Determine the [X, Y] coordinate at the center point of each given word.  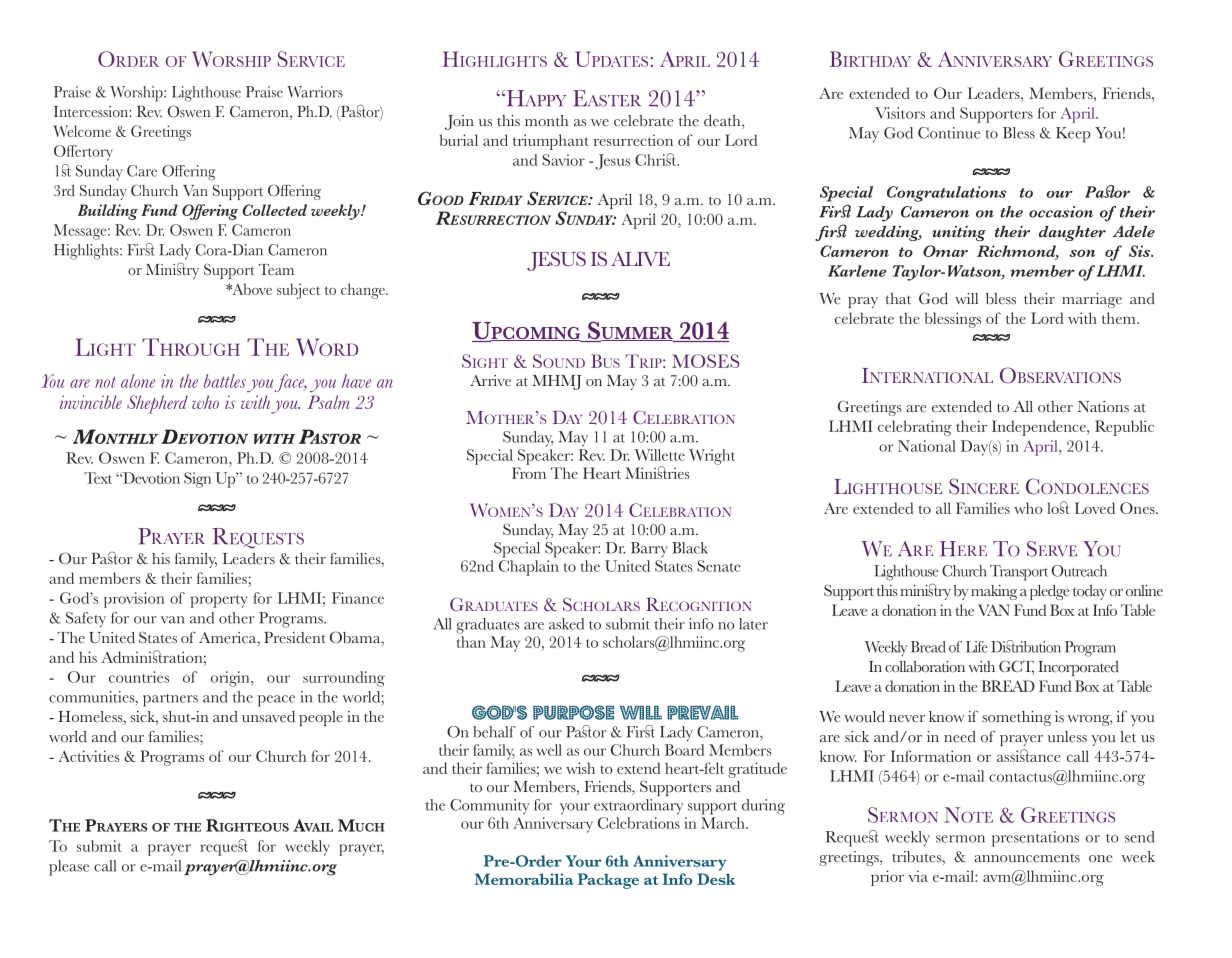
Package [608, 881]
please [69, 868]
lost [1058, 507]
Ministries [657, 472]
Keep [1073, 135]
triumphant [551, 142]
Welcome [82, 131]
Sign [197, 480]
